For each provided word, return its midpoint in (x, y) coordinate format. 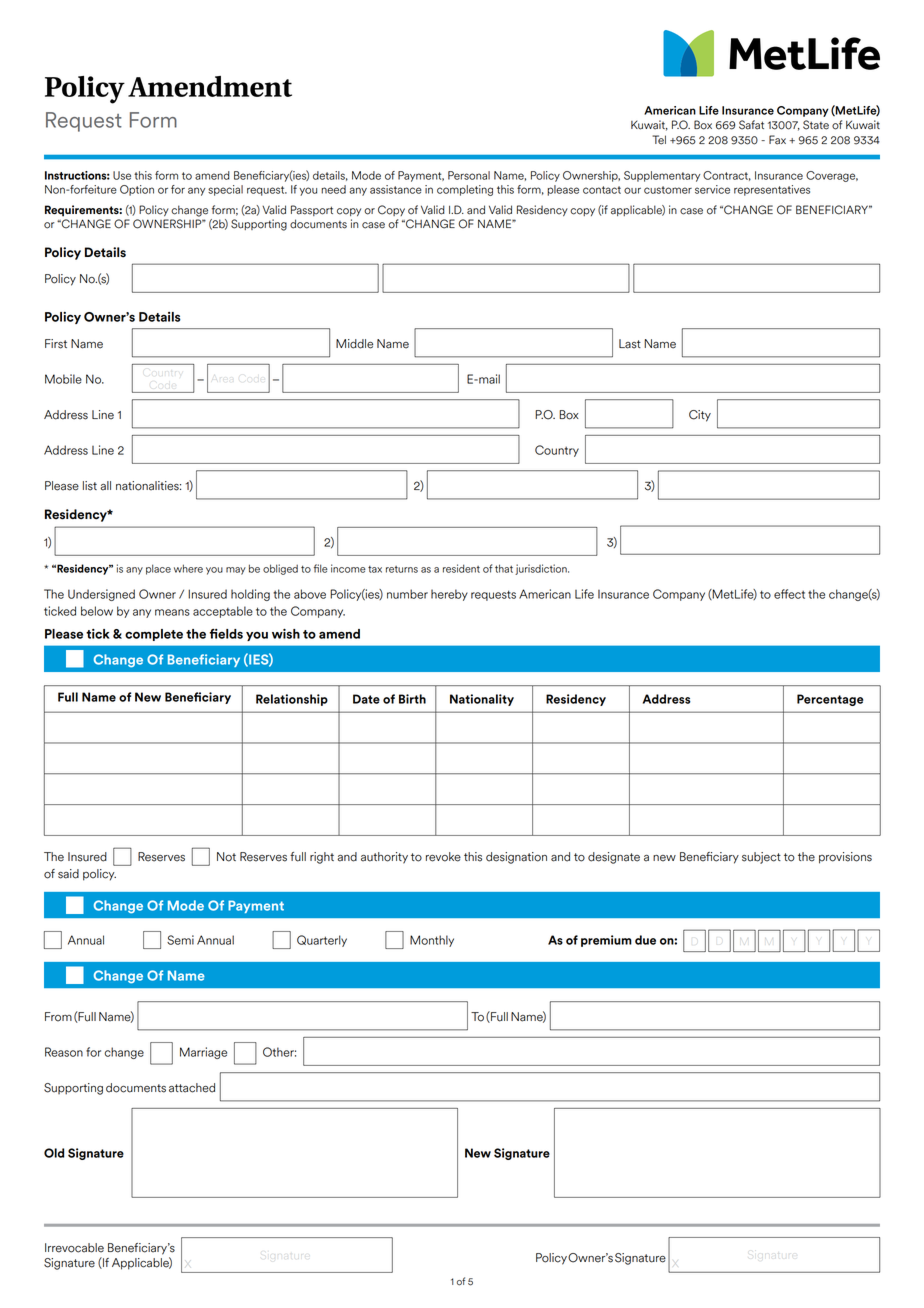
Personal (469, 175)
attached (192, 1088)
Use (122, 175)
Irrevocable (74, 1248)
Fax (777, 140)
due (645, 940)
